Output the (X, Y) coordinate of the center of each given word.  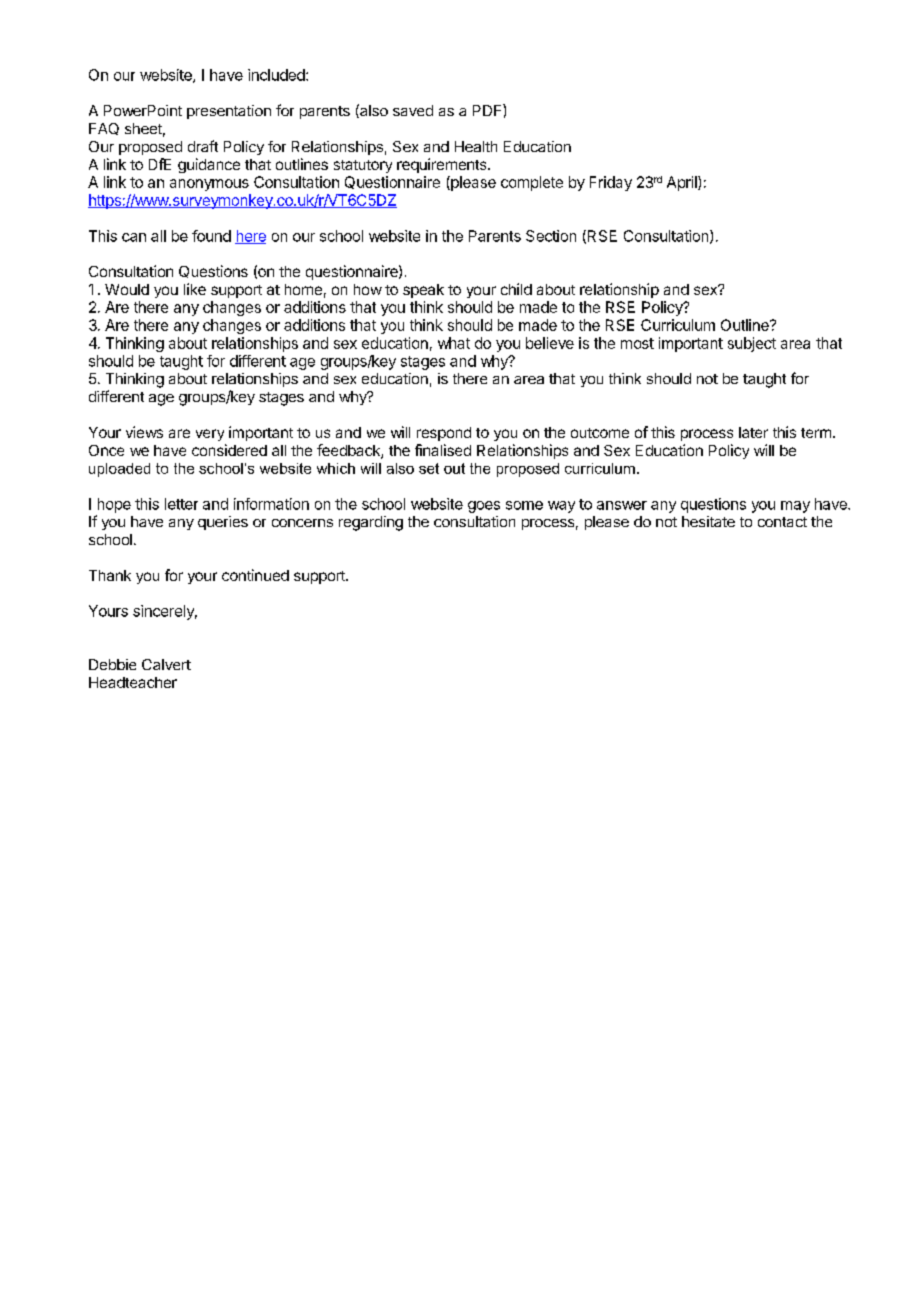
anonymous (209, 185)
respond (444, 434)
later (753, 432)
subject (752, 344)
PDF (488, 110)
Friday (611, 183)
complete (532, 183)
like (195, 289)
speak (423, 291)
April (683, 183)
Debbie (112, 664)
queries (223, 523)
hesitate (708, 521)
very (210, 435)
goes (484, 507)
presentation (229, 112)
